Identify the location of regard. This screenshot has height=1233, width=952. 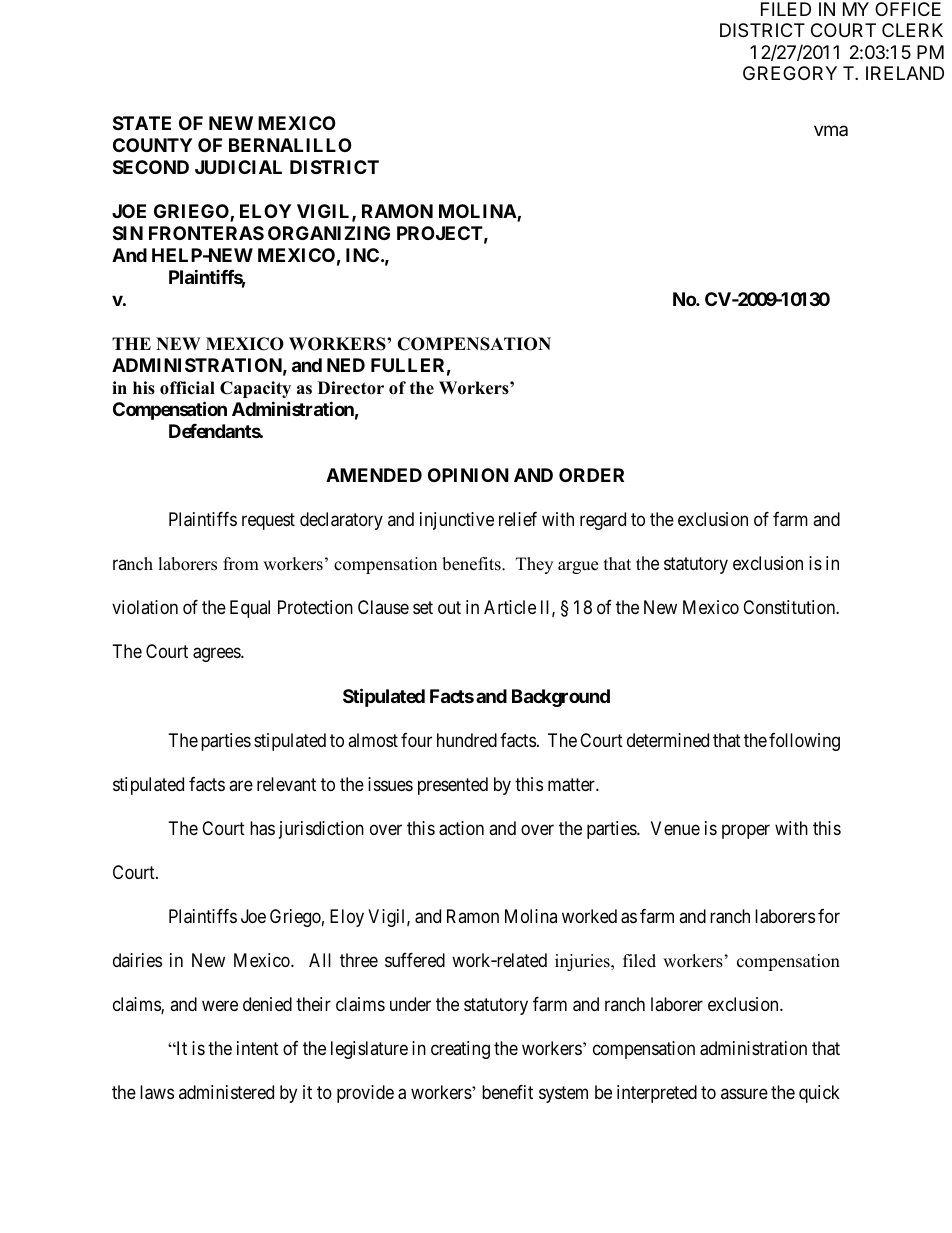
(603, 521).
